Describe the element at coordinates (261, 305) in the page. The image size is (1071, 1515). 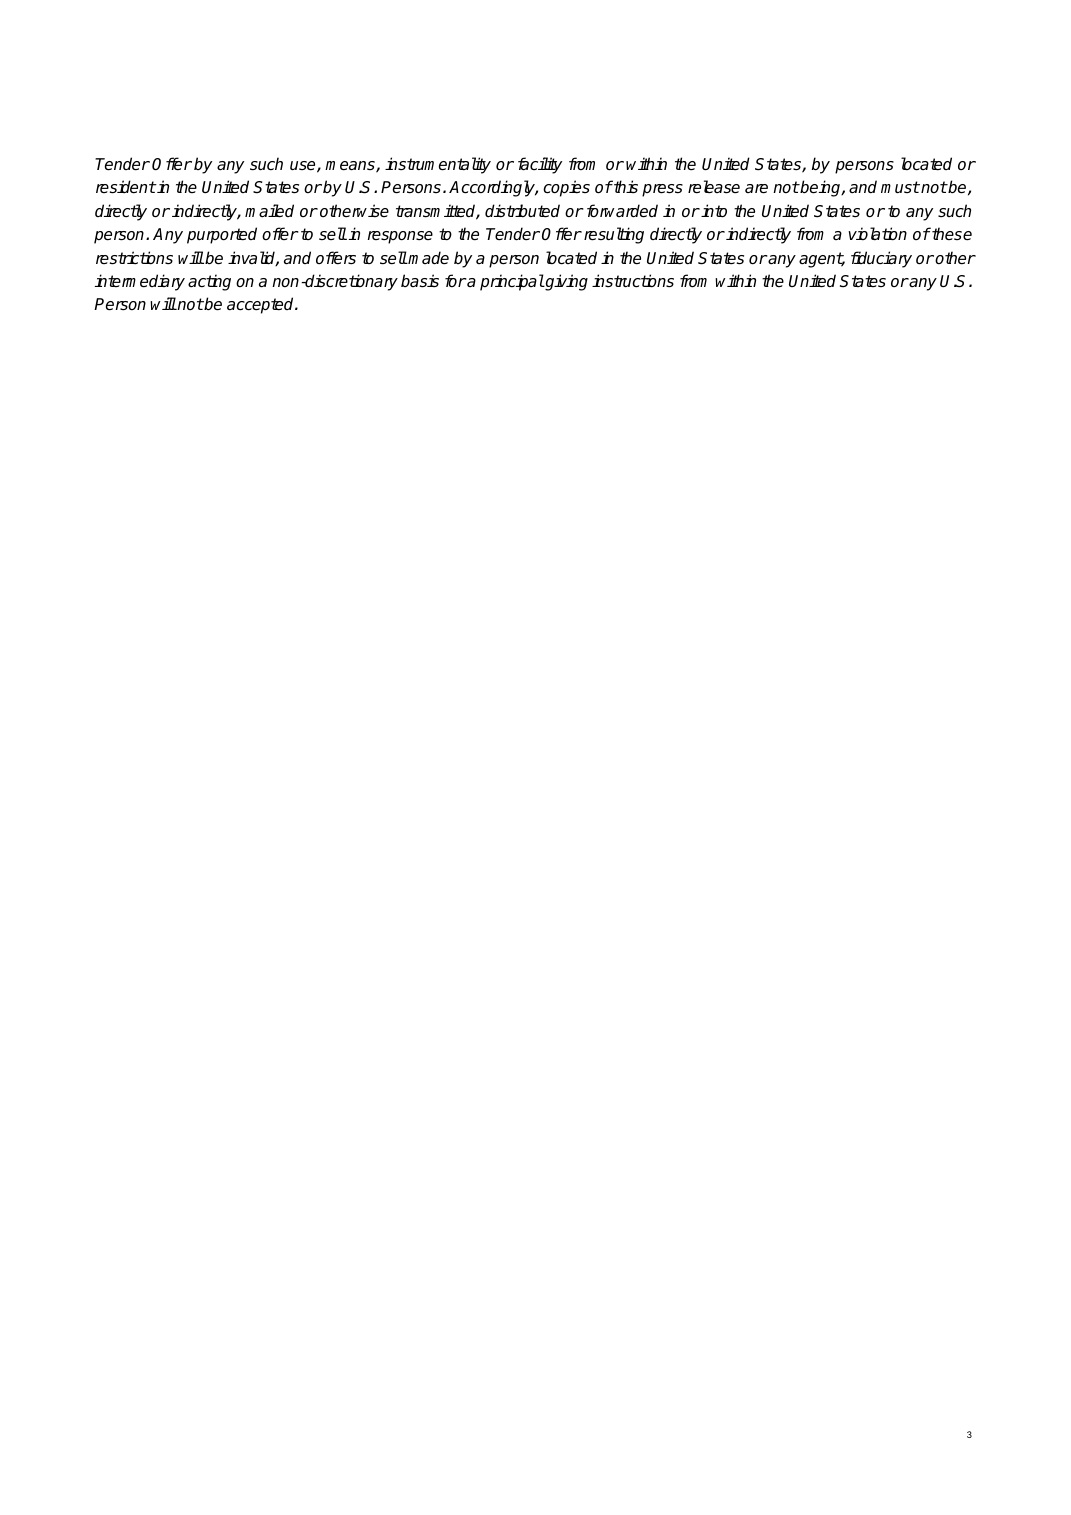
I see `accepted` at that location.
